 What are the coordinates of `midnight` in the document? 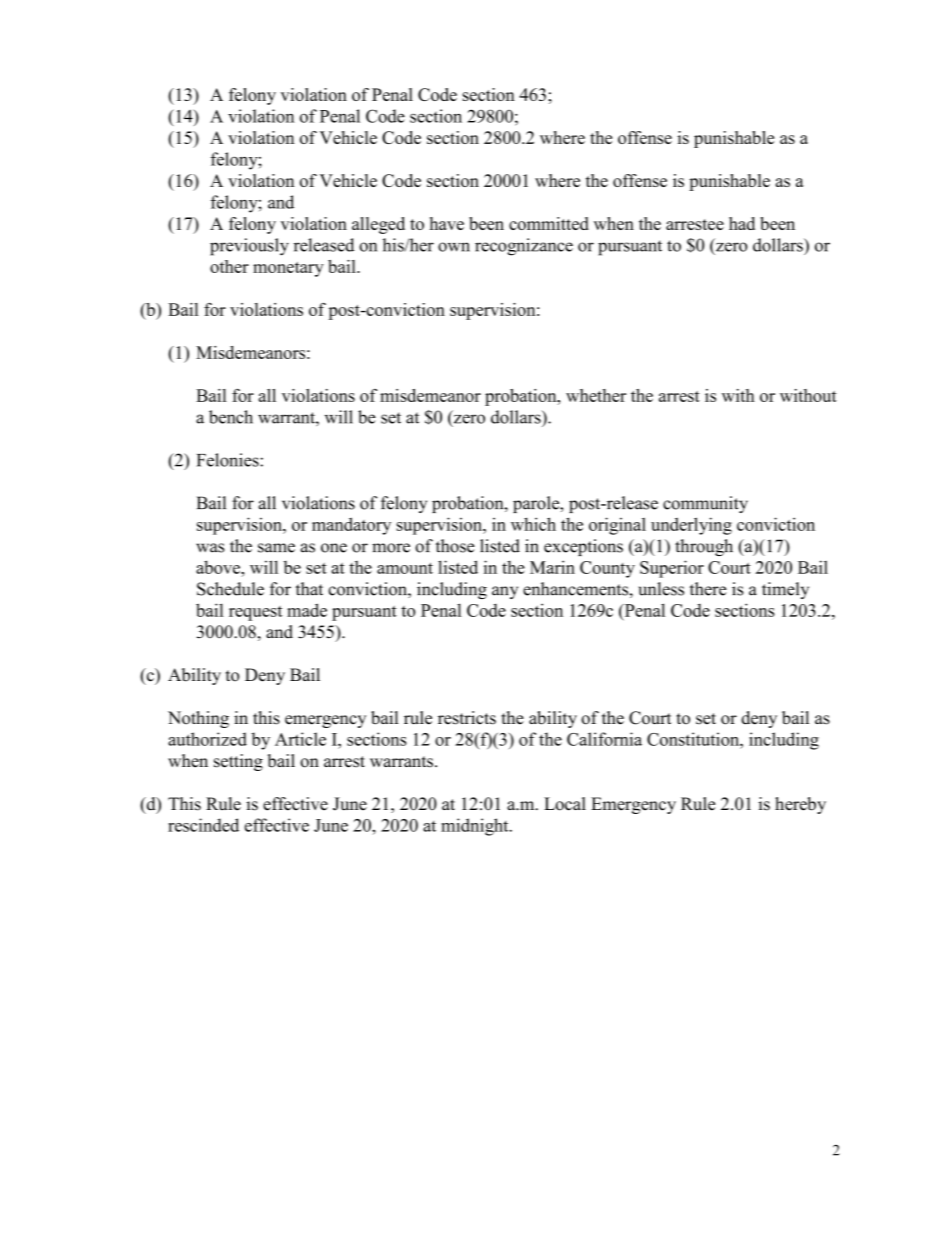 It's located at (476, 827).
